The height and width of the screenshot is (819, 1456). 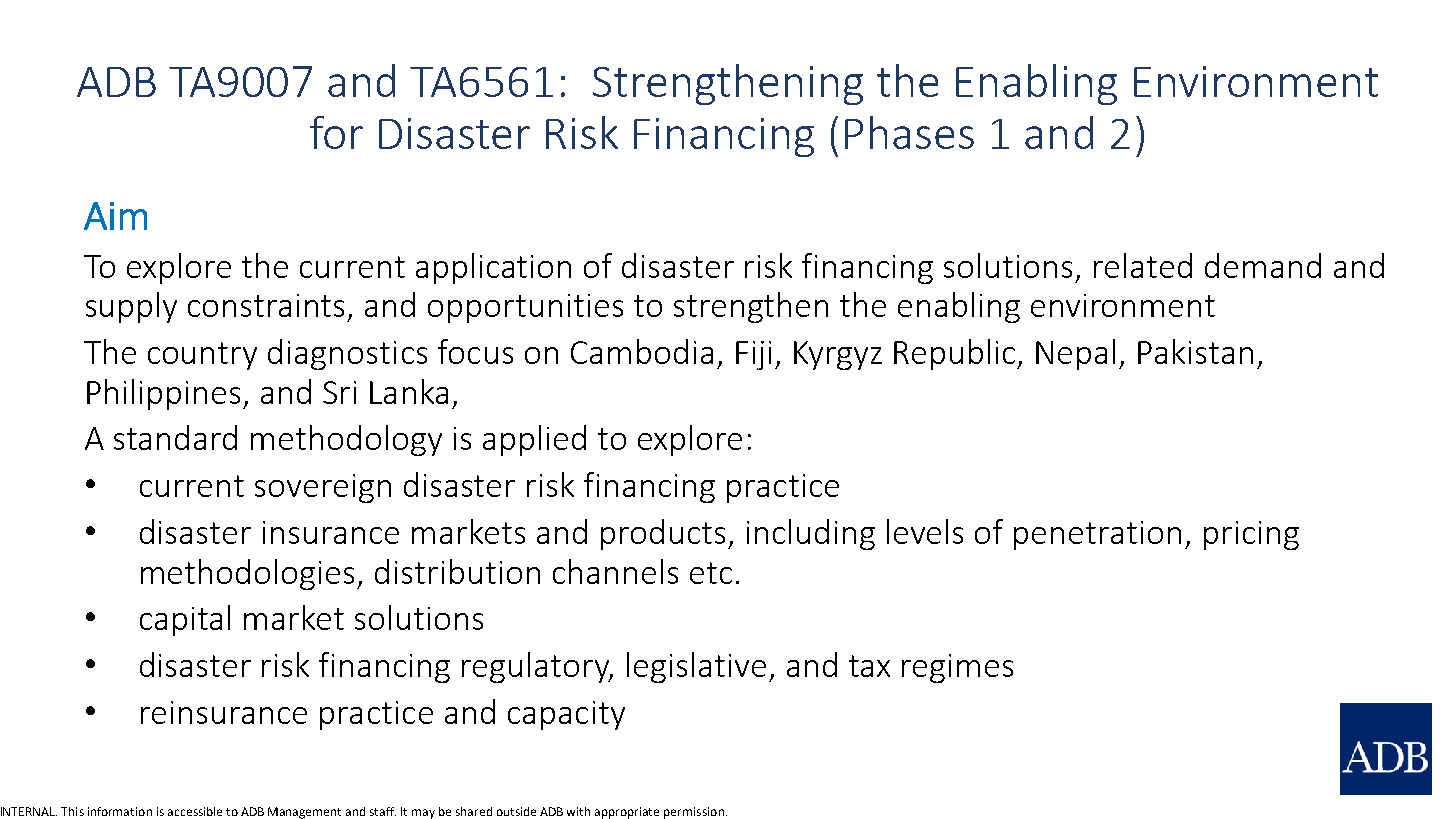 I want to click on opportunities, so click(x=525, y=308).
